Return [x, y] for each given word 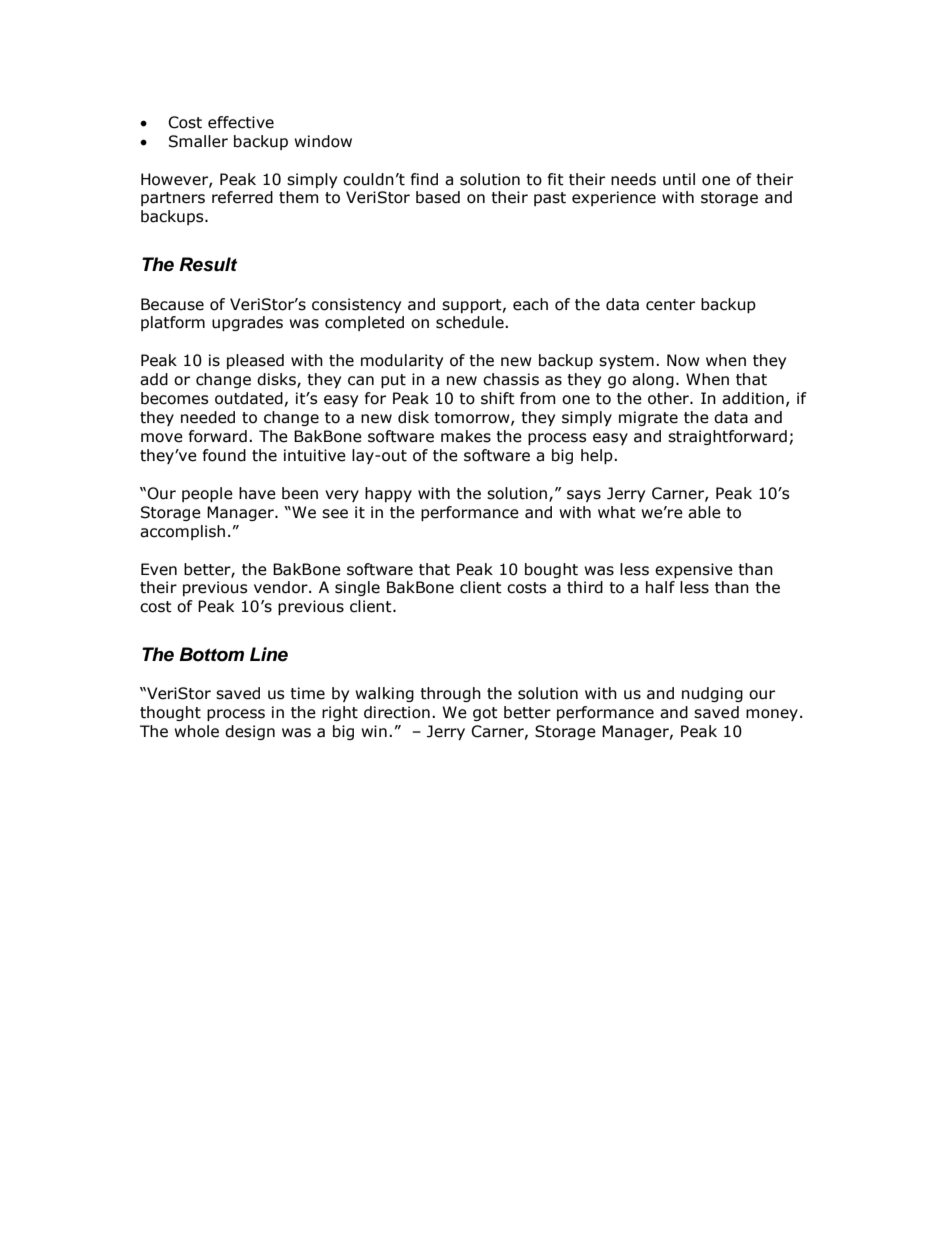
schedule [471, 322]
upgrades [247, 323]
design [250, 732]
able [704, 512]
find [424, 179]
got [485, 714]
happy [388, 494]
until [679, 179]
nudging [712, 694]
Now [683, 360]
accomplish [182, 532]
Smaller [198, 141]
